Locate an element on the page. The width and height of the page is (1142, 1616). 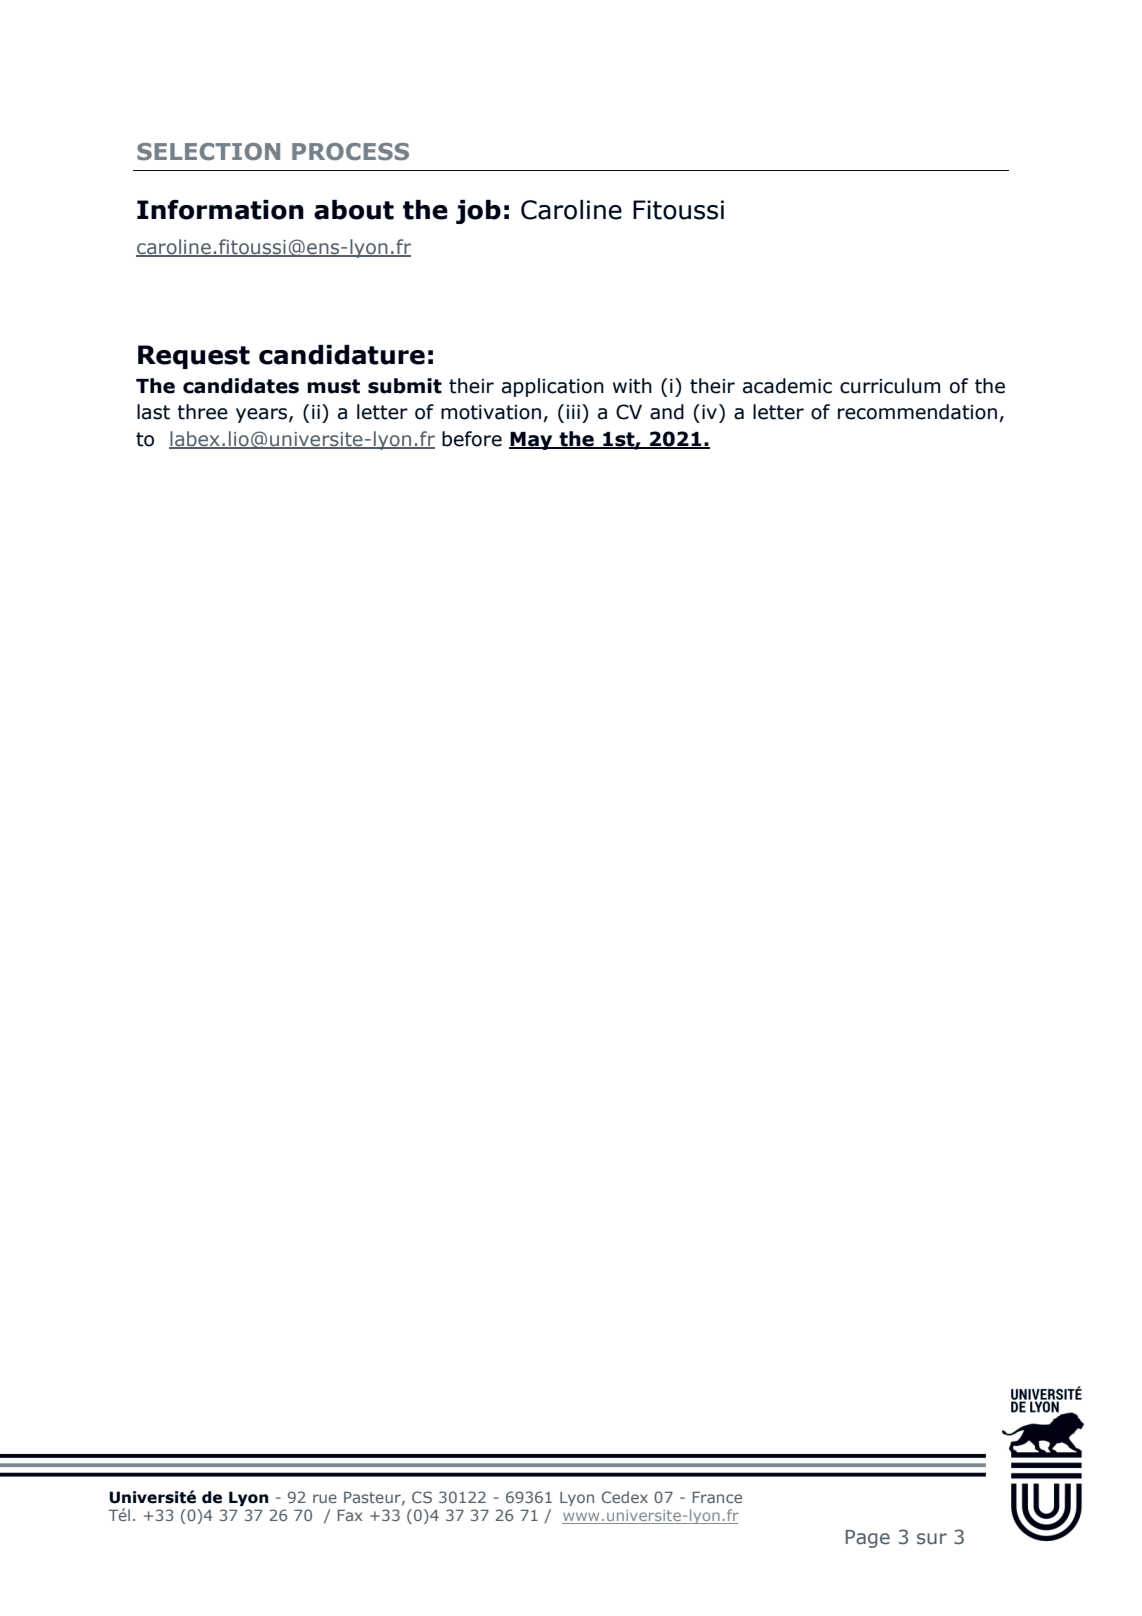
recommendation is located at coordinates (917, 412).
